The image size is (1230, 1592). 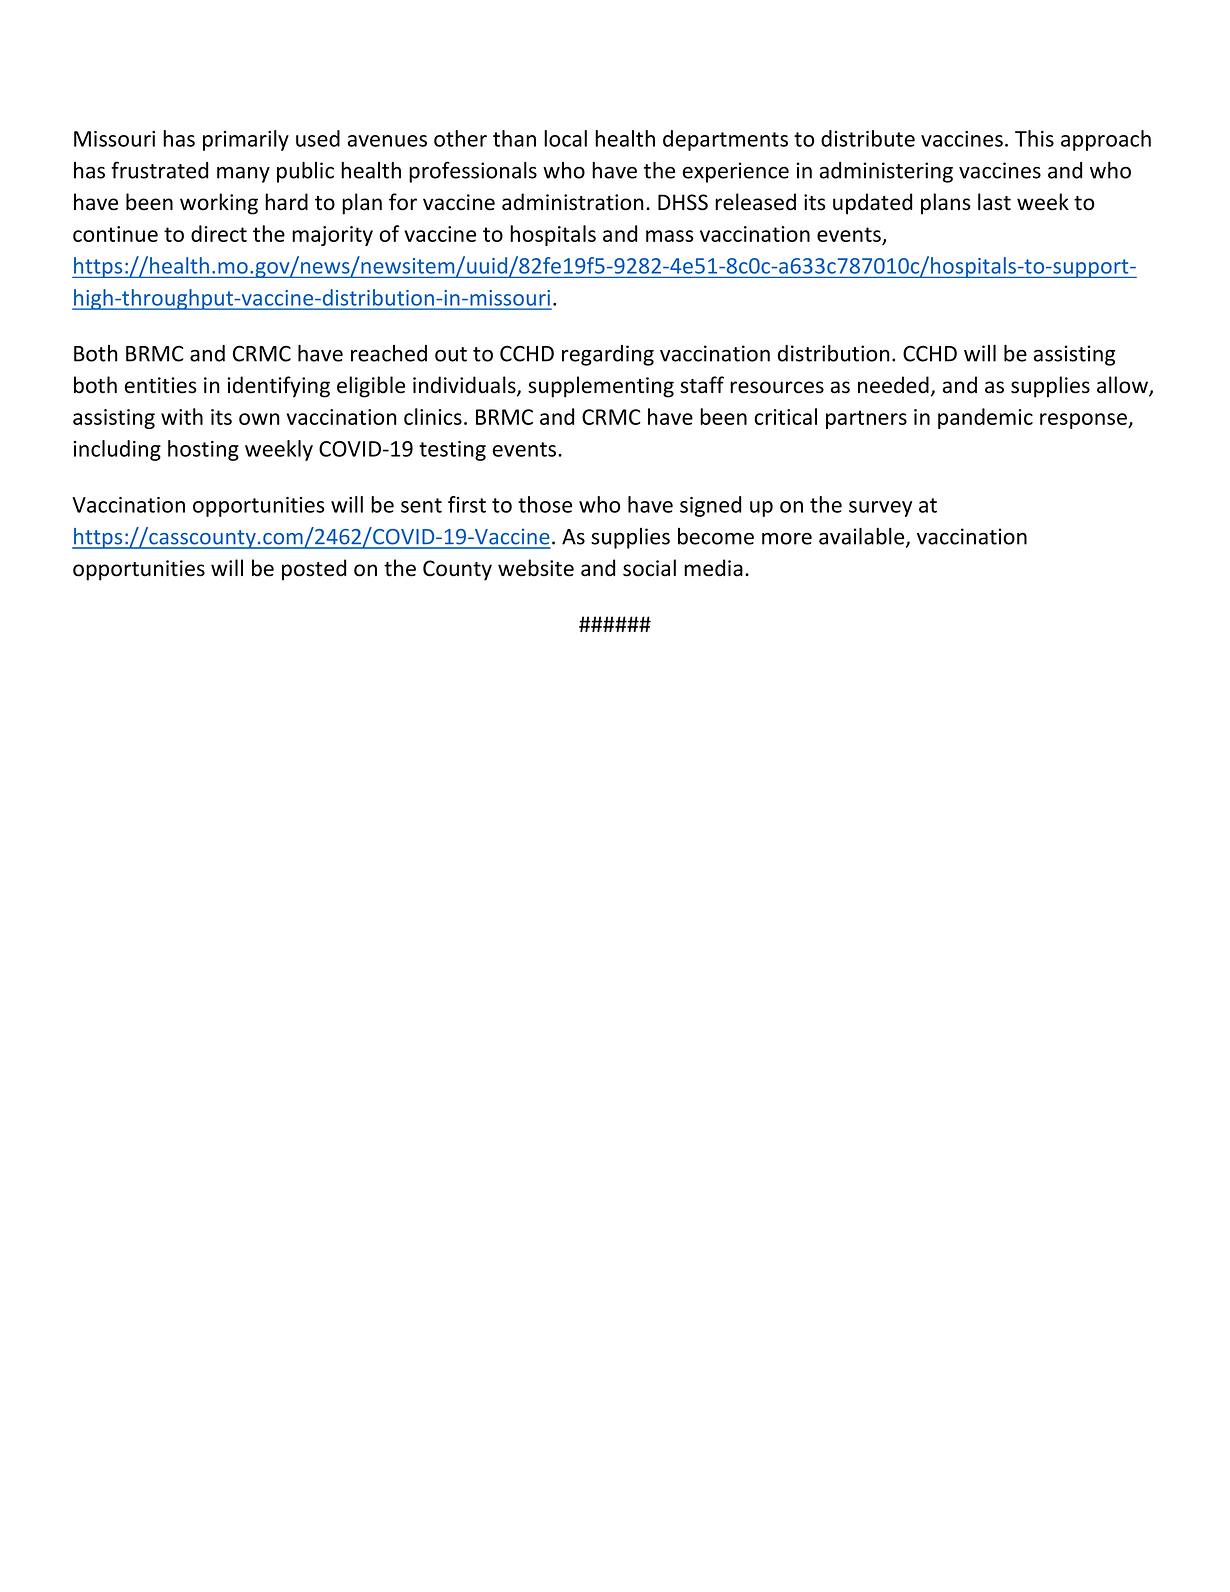 What do you see at coordinates (1034, 138) in the document?
I see `This` at bounding box center [1034, 138].
